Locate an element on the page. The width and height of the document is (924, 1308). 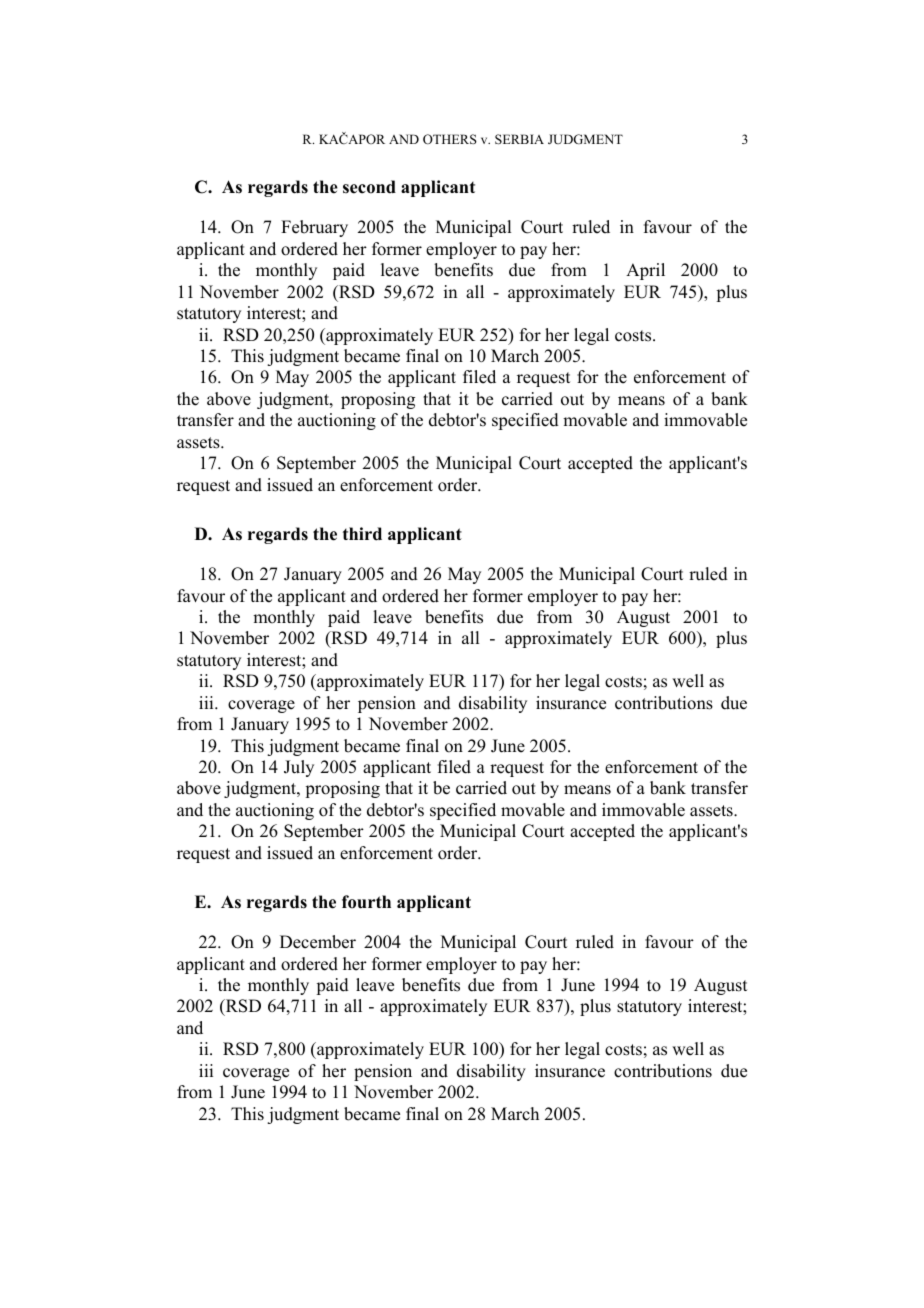
OTHERS is located at coordinates (450, 139).
